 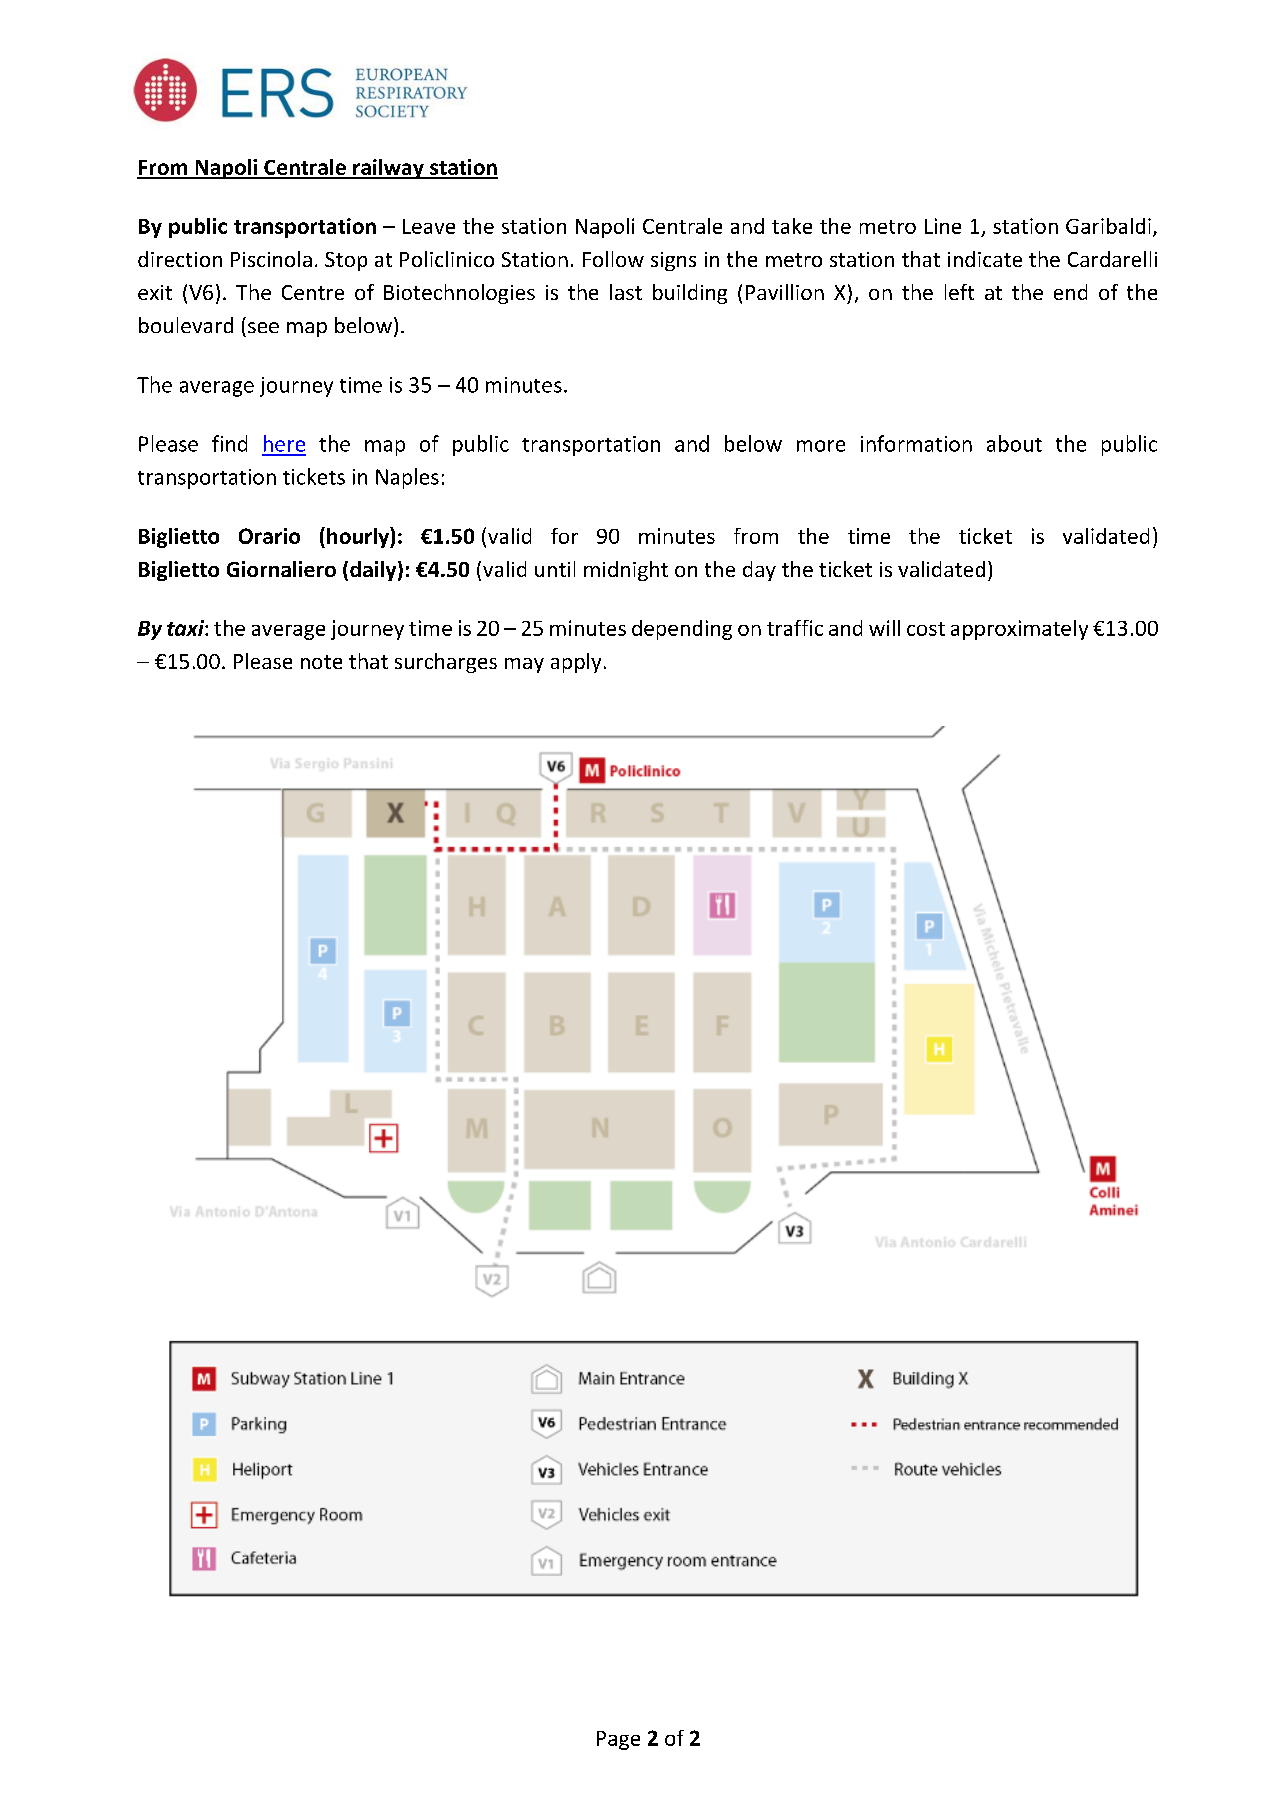 What do you see at coordinates (618, 1740) in the screenshot?
I see `Page` at bounding box center [618, 1740].
